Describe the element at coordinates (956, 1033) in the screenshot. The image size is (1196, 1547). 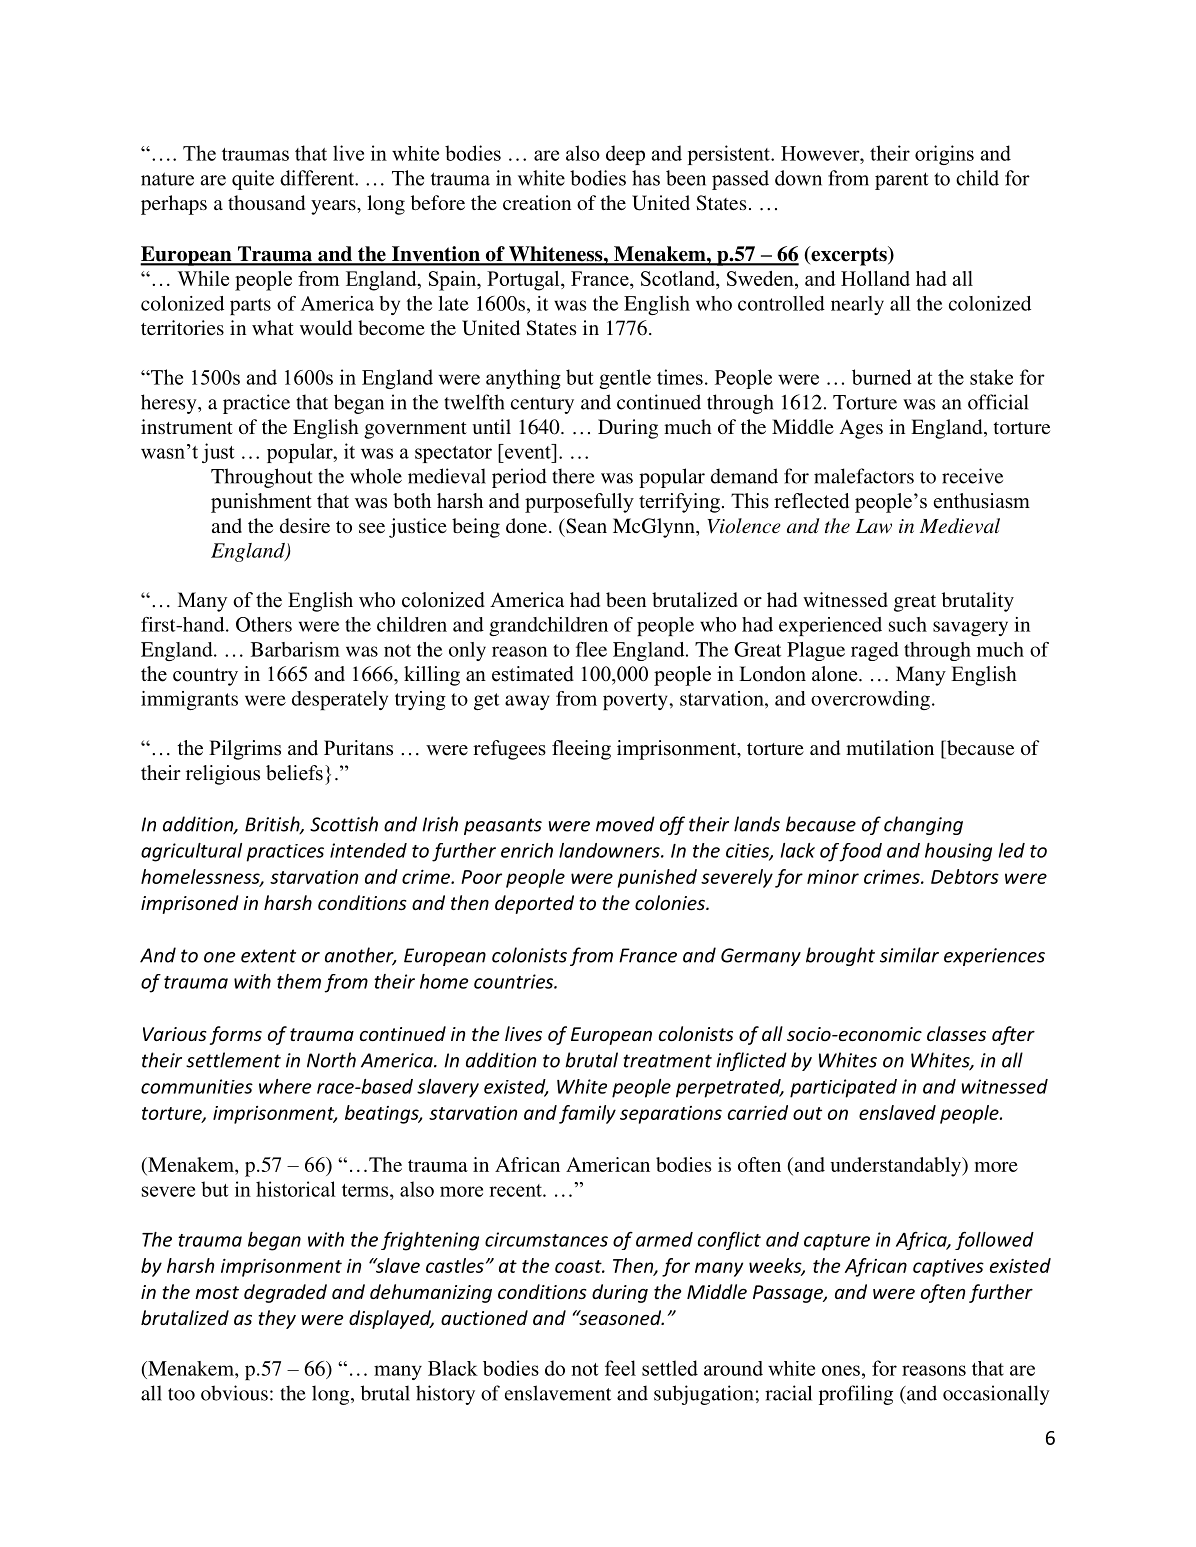
I see `classes` at that location.
